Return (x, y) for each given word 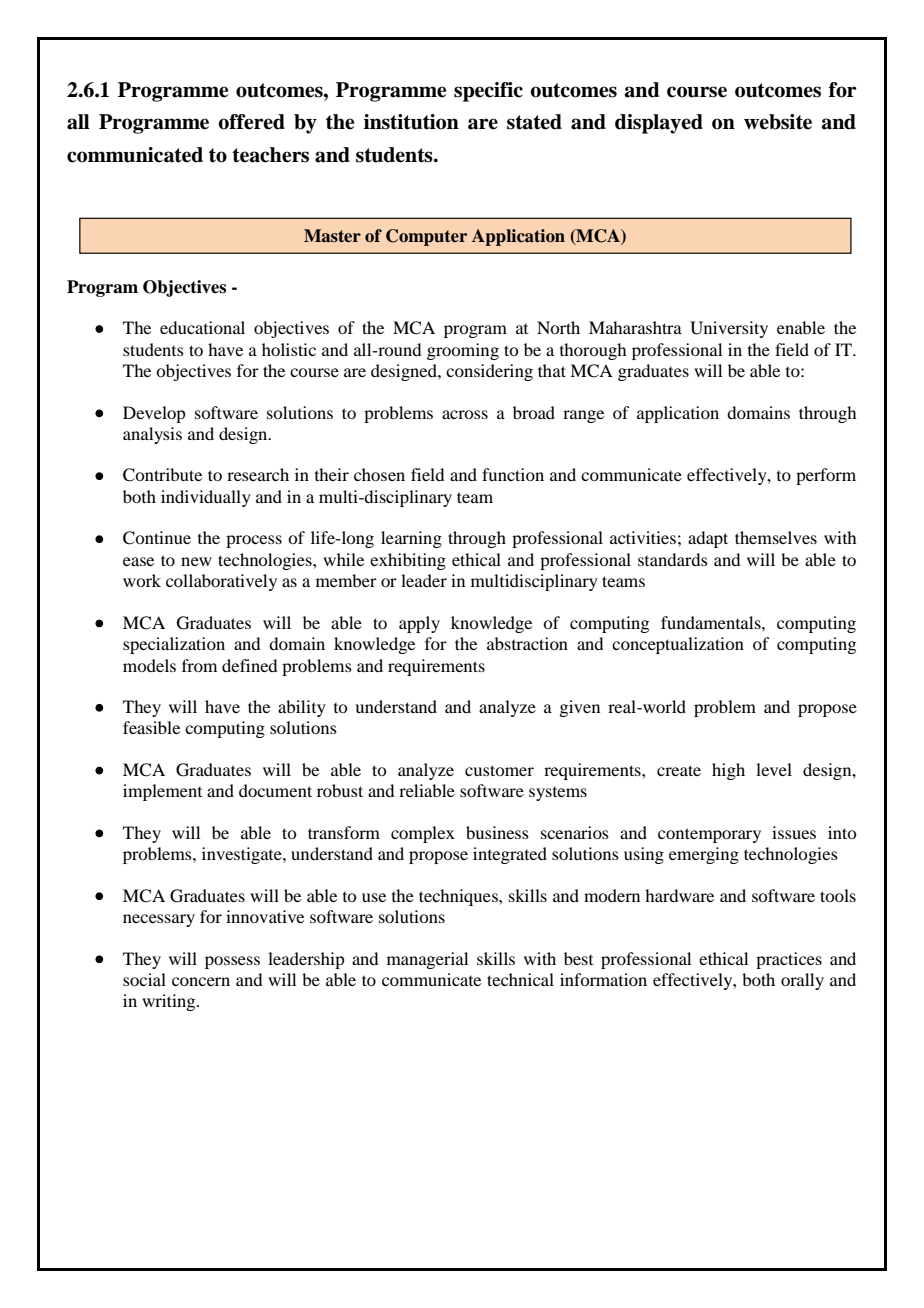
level (774, 769)
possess (232, 962)
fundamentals (712, 622)
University (729, 329)
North (558, 327)
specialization (174, 645)
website (778, 122)
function (513, 474)
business (497, 832)
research (258, 474)
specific (488, 92)
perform (826, 476)
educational (202, 327)
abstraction (527, 643)
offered (251, 122)
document (275, 790)
